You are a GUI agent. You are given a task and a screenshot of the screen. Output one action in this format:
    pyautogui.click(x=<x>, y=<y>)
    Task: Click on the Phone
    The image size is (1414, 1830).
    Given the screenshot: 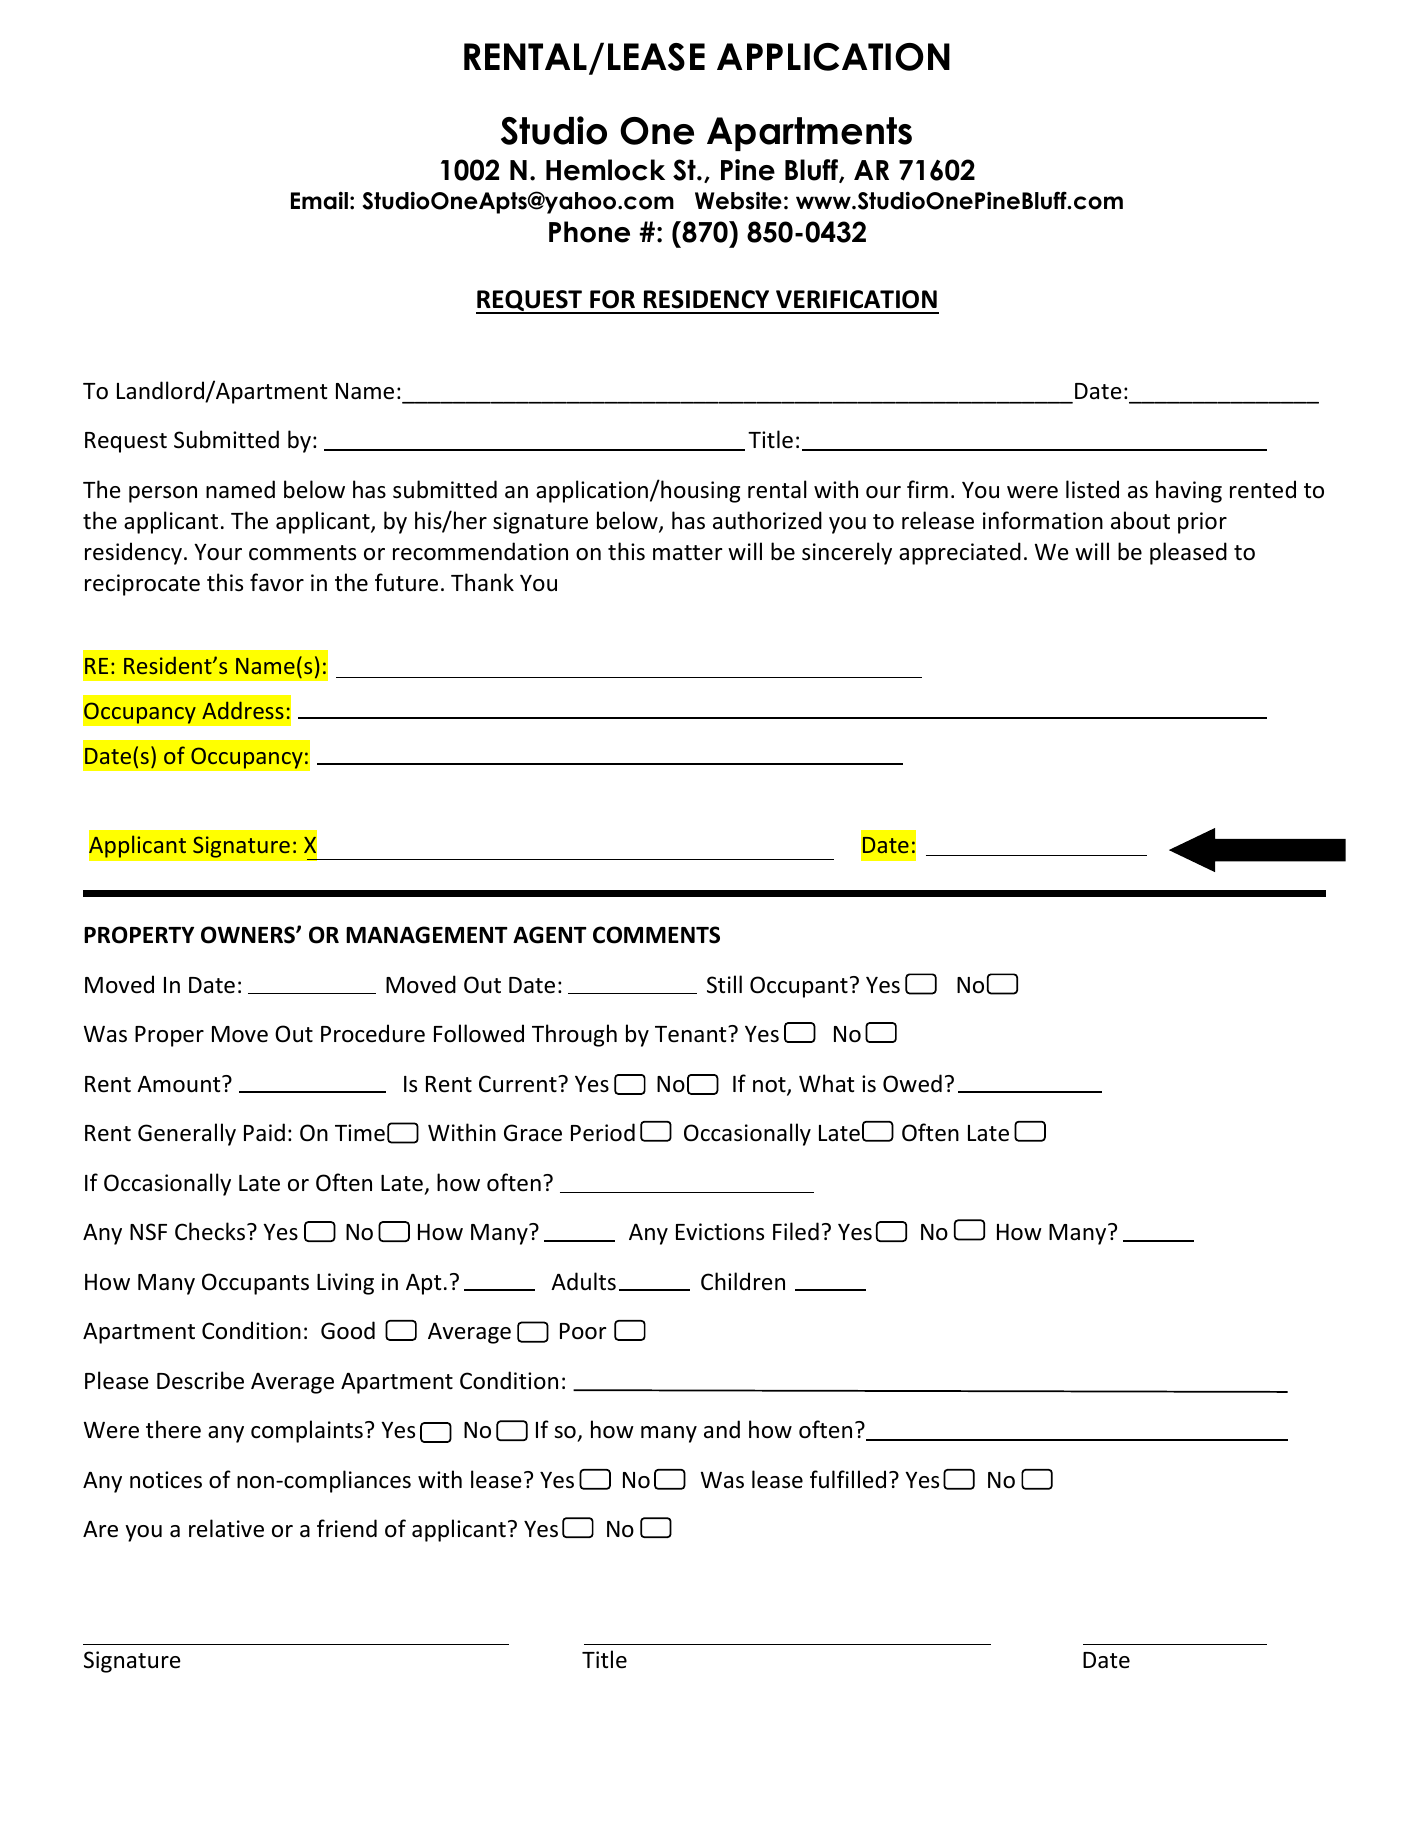 What is the action you would take?
    pyautogui.click(x=589, y=232)
